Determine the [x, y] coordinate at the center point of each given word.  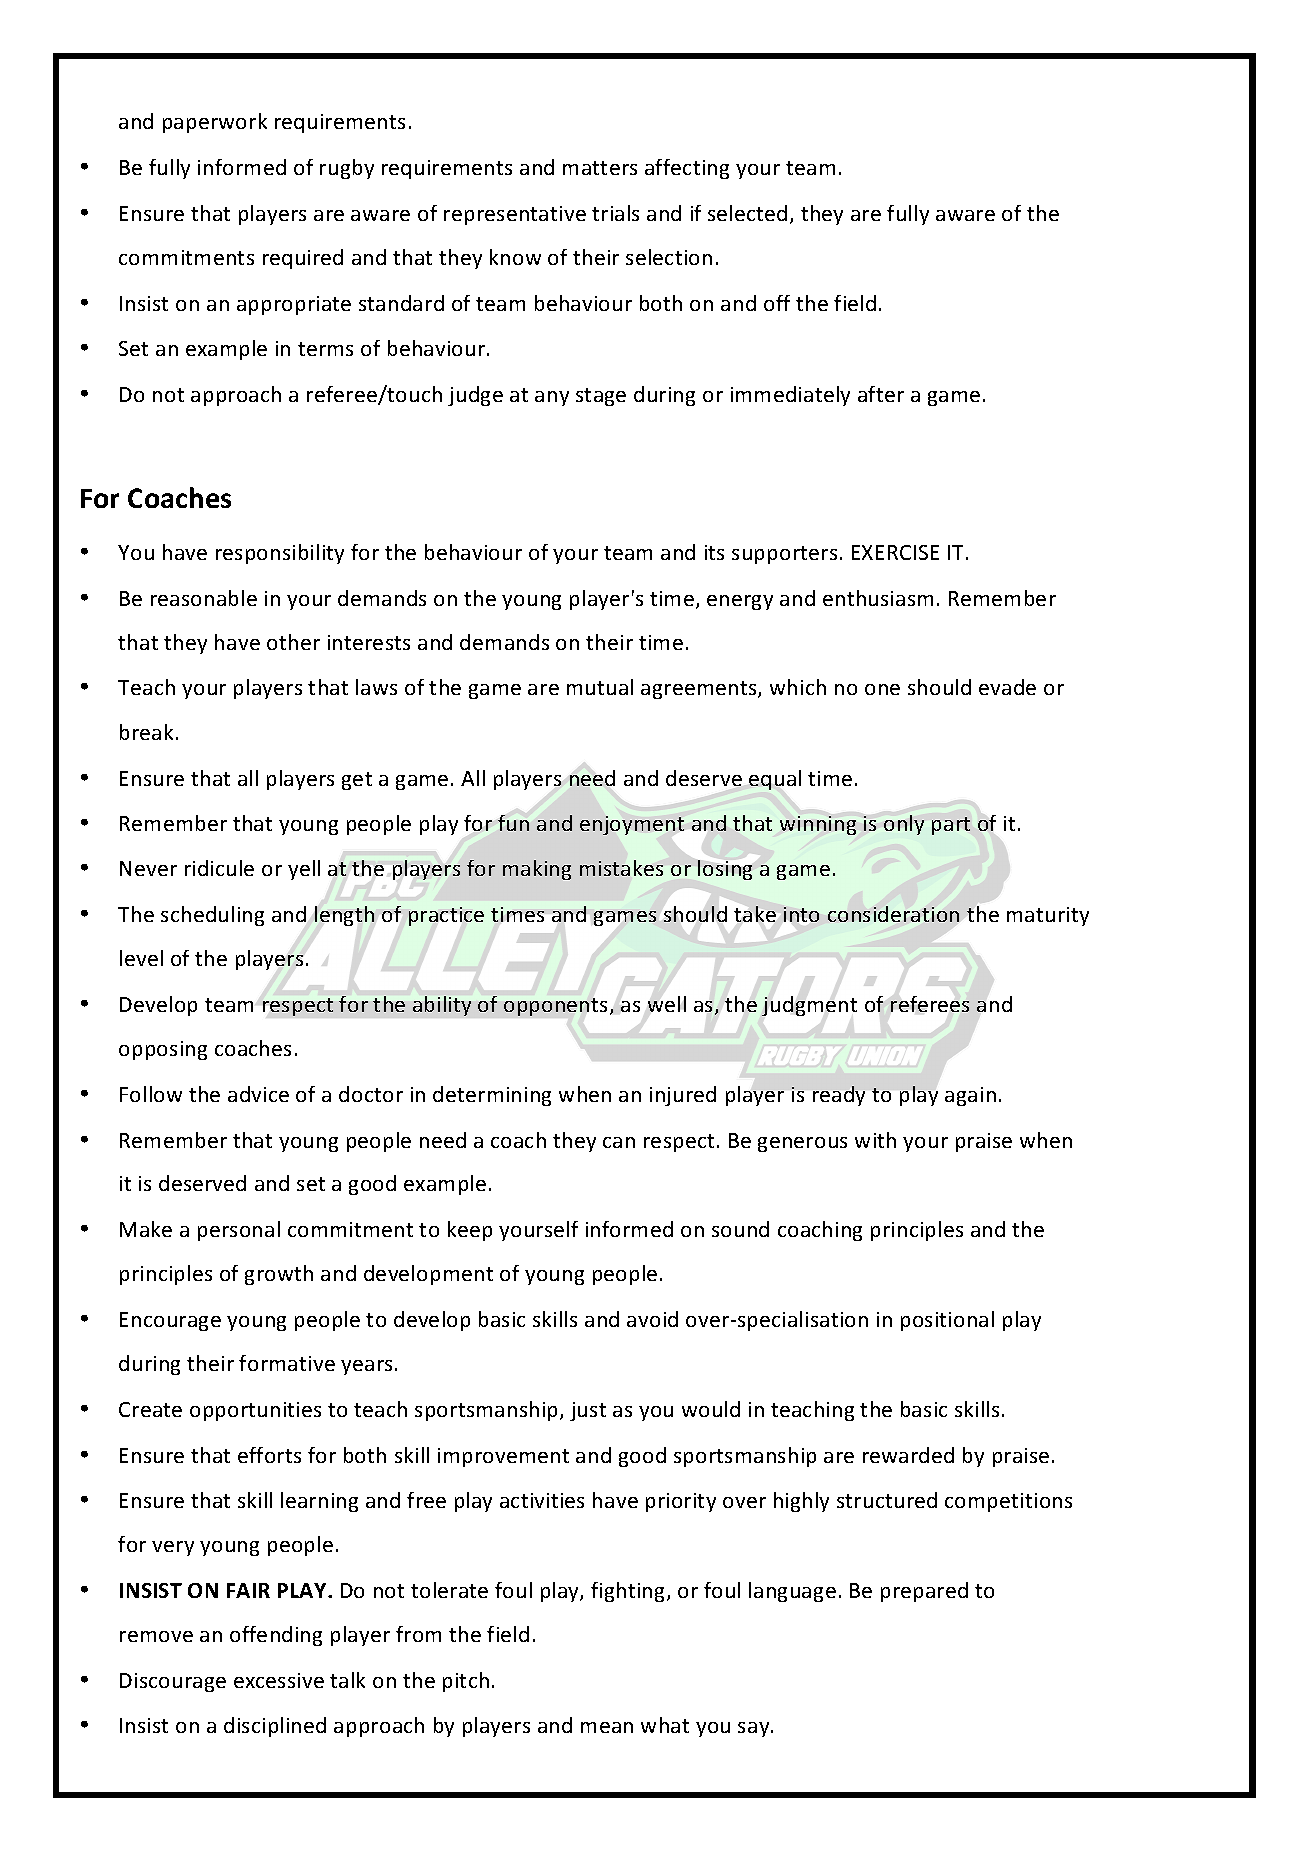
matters [600, 168]
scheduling [212, 916]
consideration [893, 914]
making [537, 870]
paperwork [215, 123]
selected [747, 213]
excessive [279, 1680]
